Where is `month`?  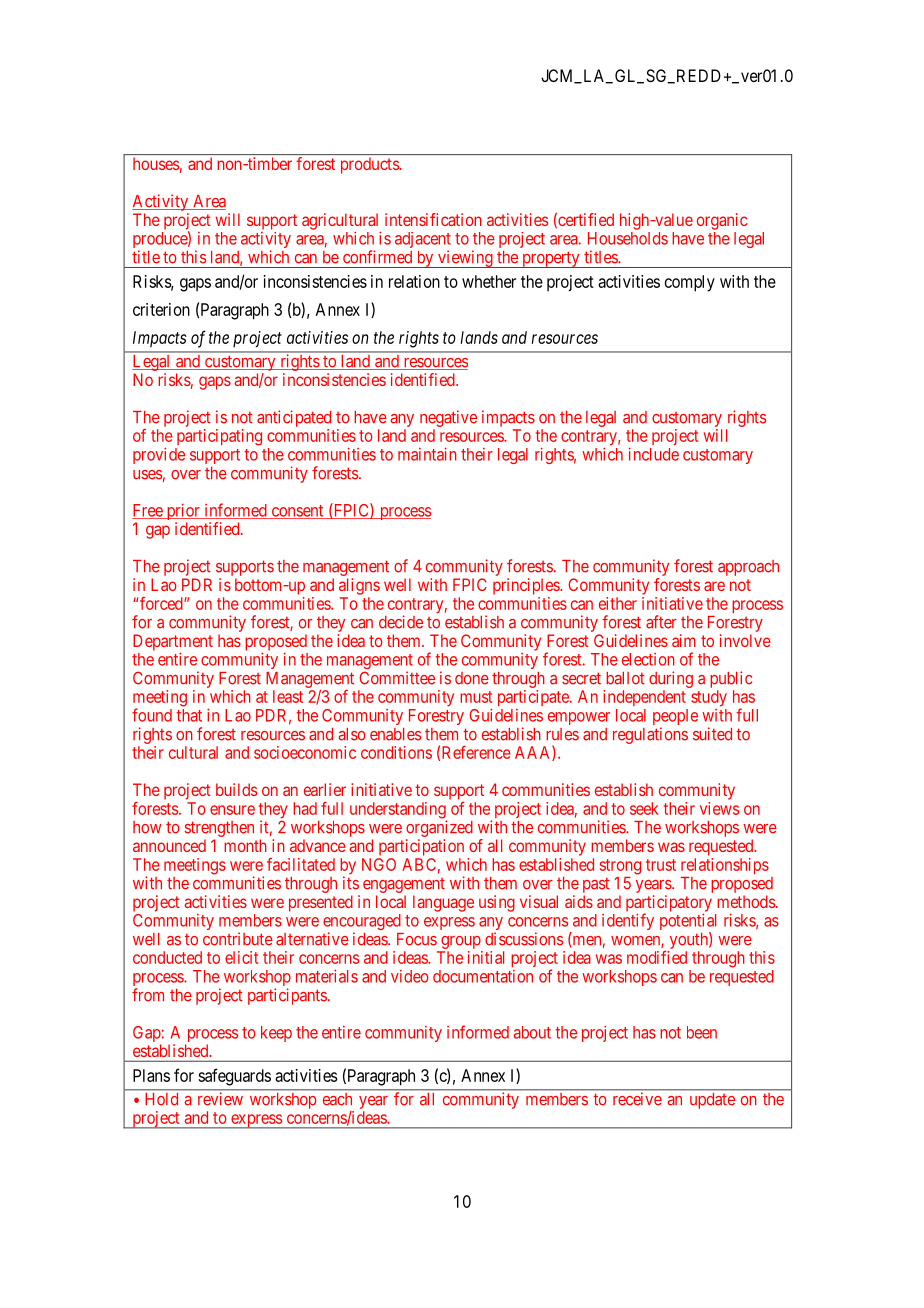 month is located at coordinates (245, 845).
